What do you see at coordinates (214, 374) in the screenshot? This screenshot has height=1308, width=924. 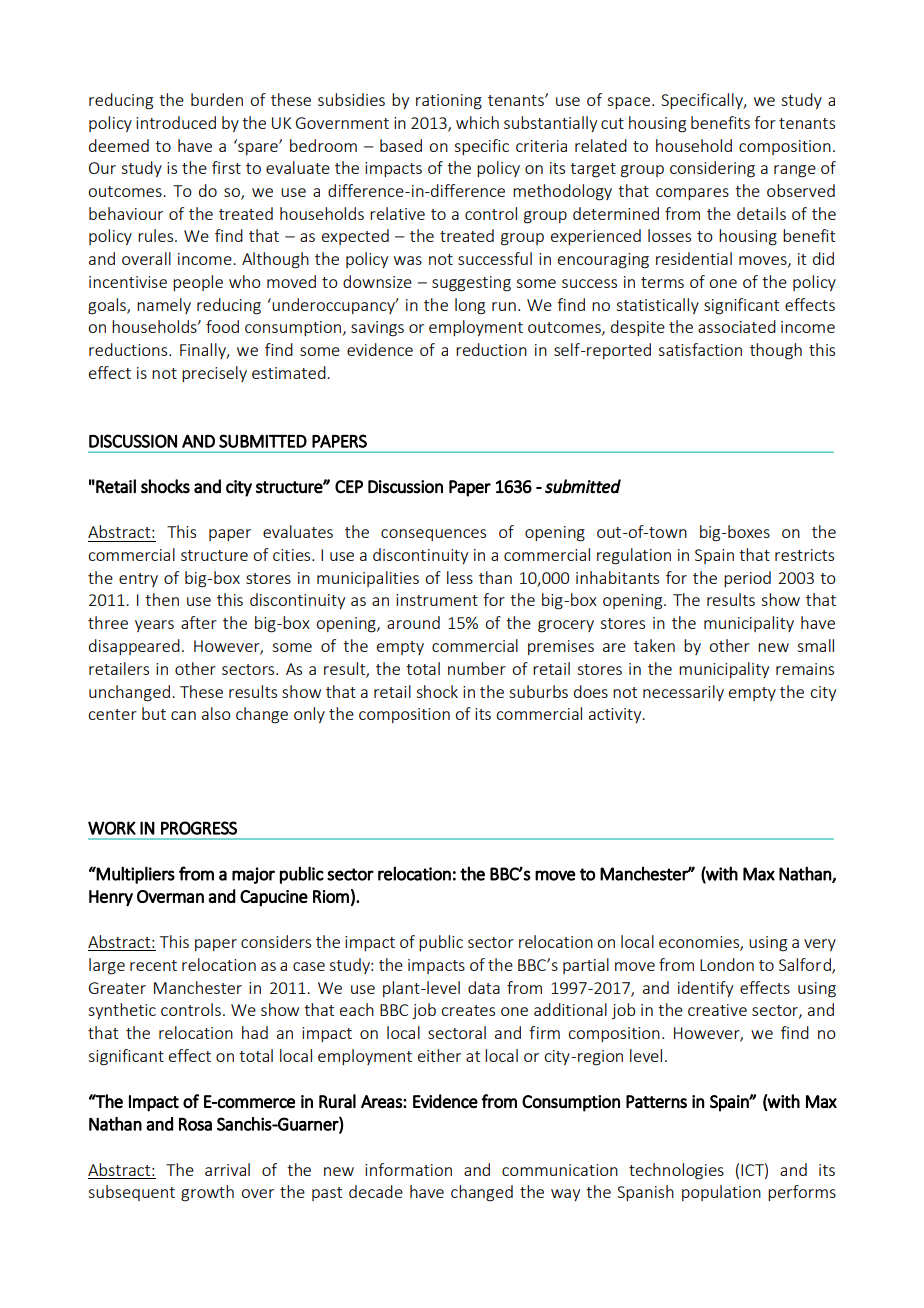 I see `precisely` at bounding box center [214, 374].
